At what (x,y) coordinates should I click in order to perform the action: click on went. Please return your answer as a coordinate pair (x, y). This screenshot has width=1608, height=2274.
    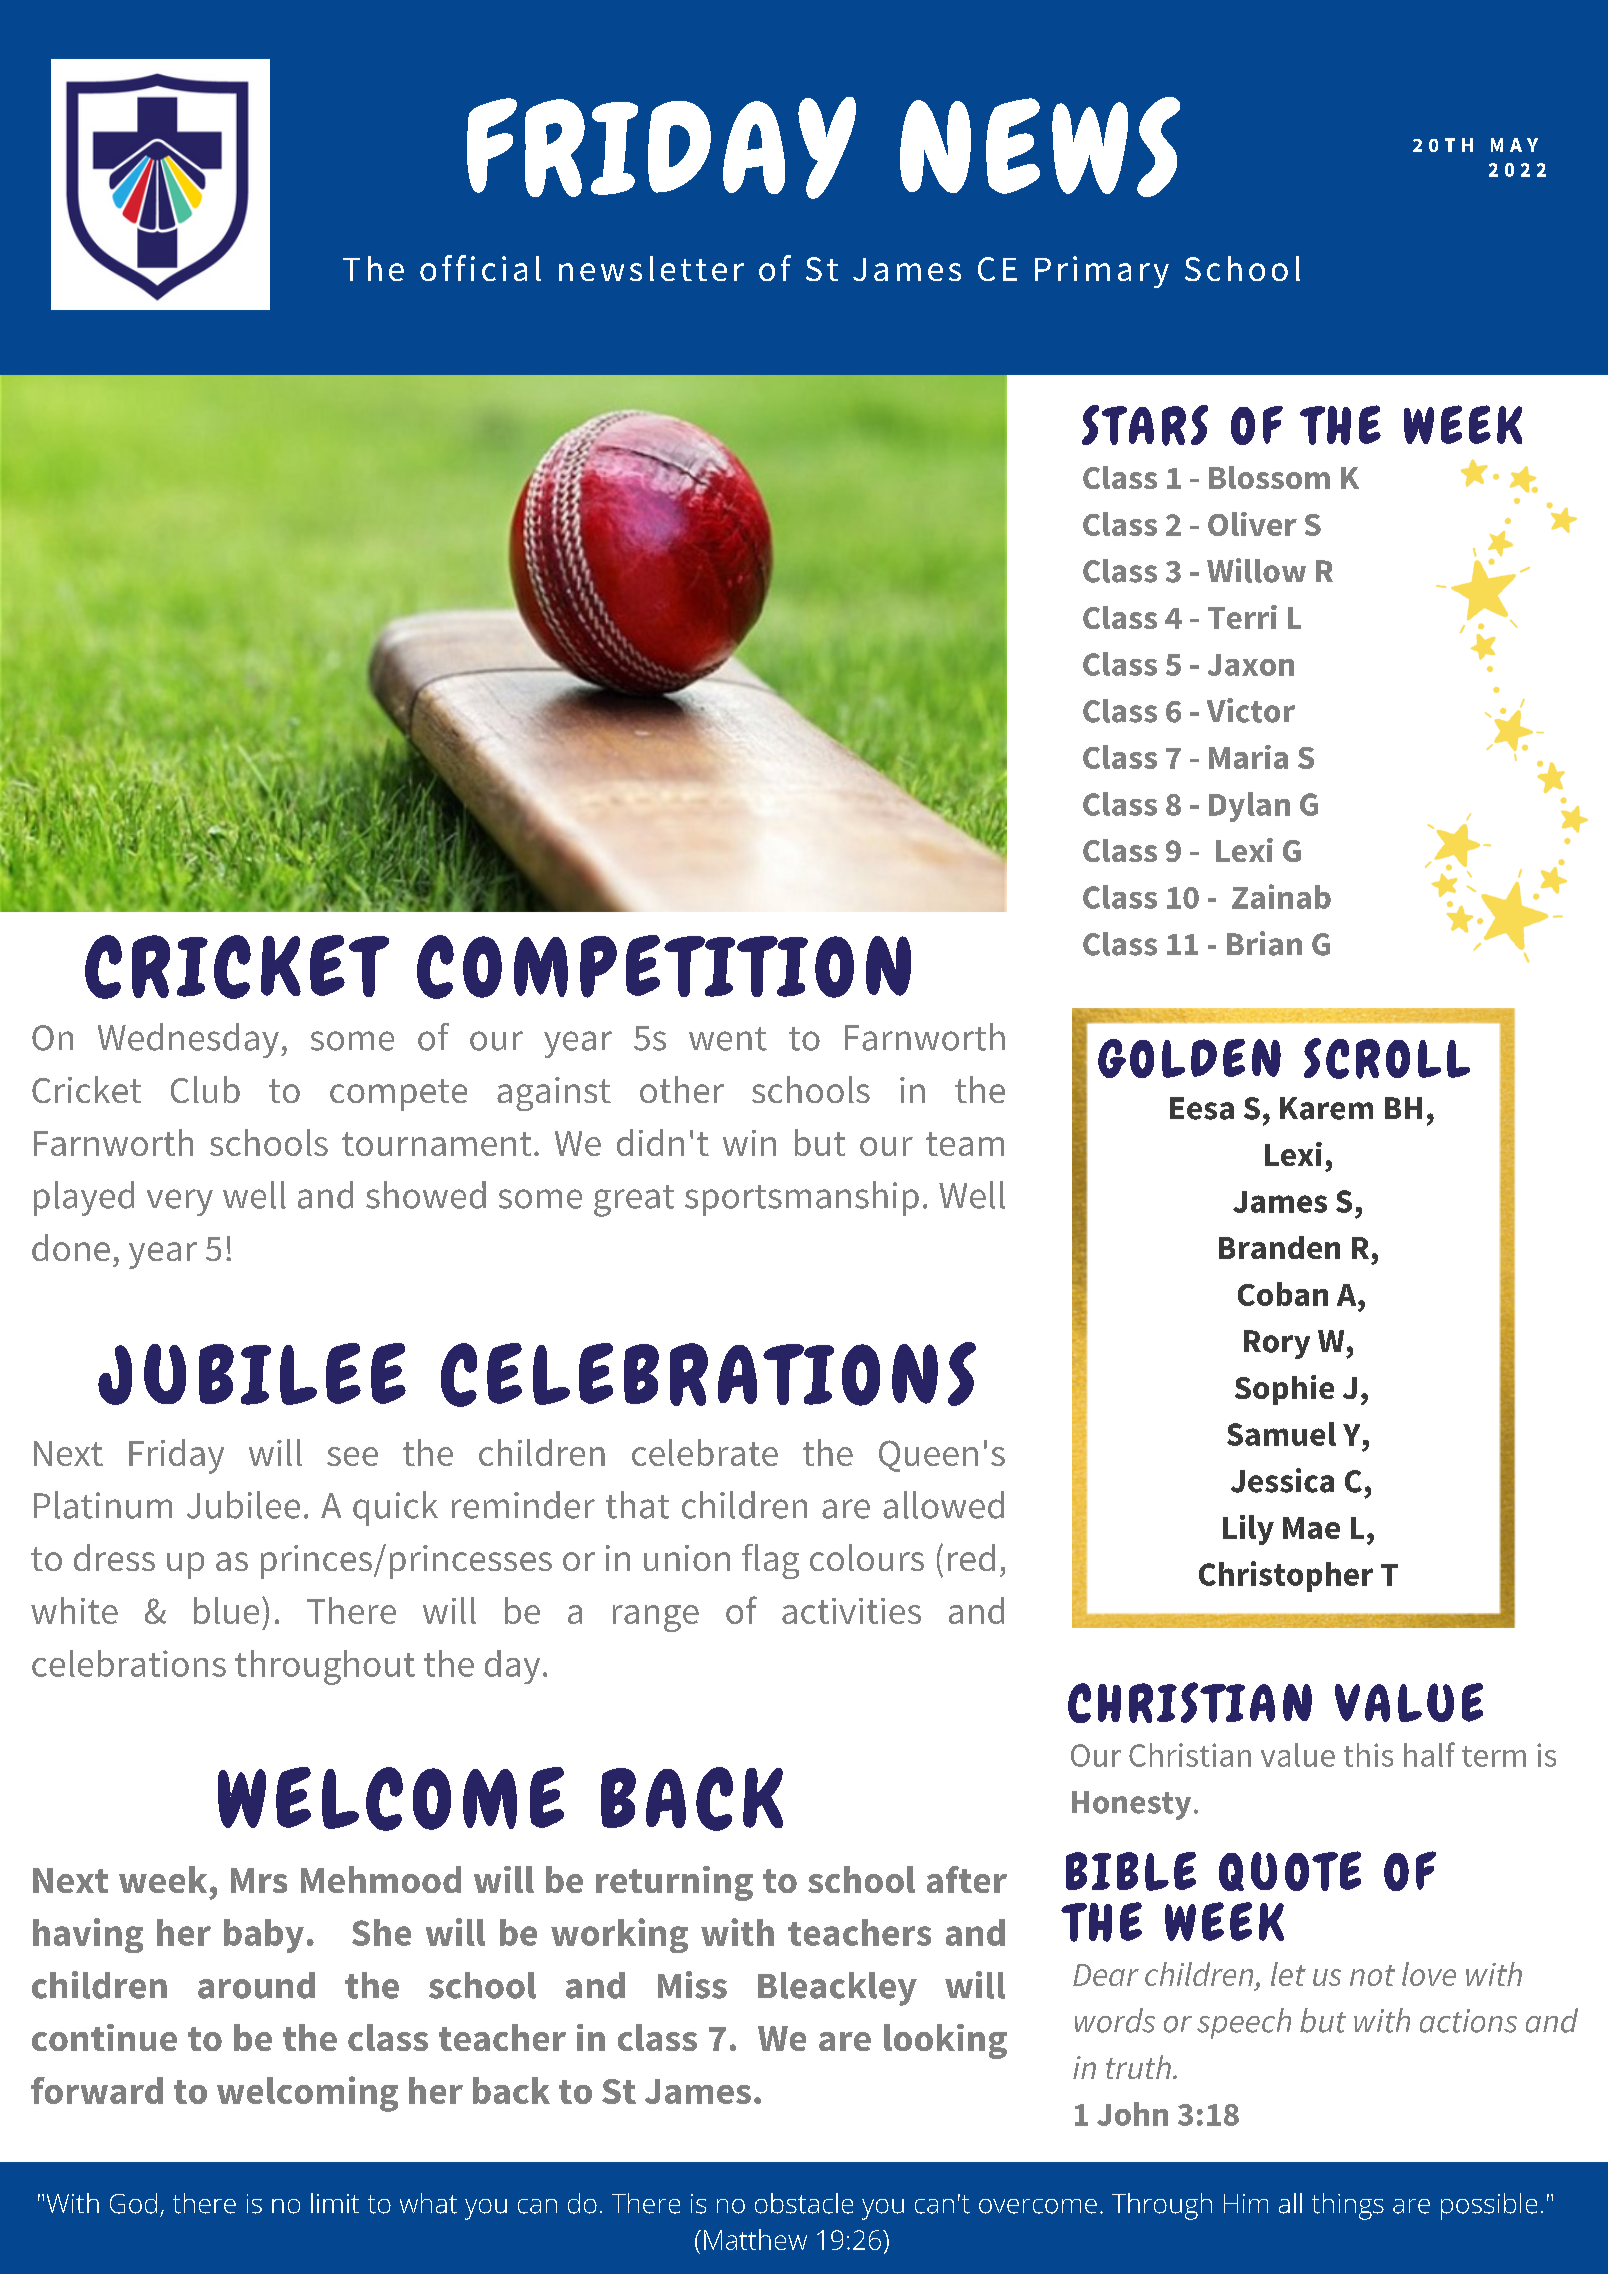
    Looking at the image, I should click on (728, 1039).
